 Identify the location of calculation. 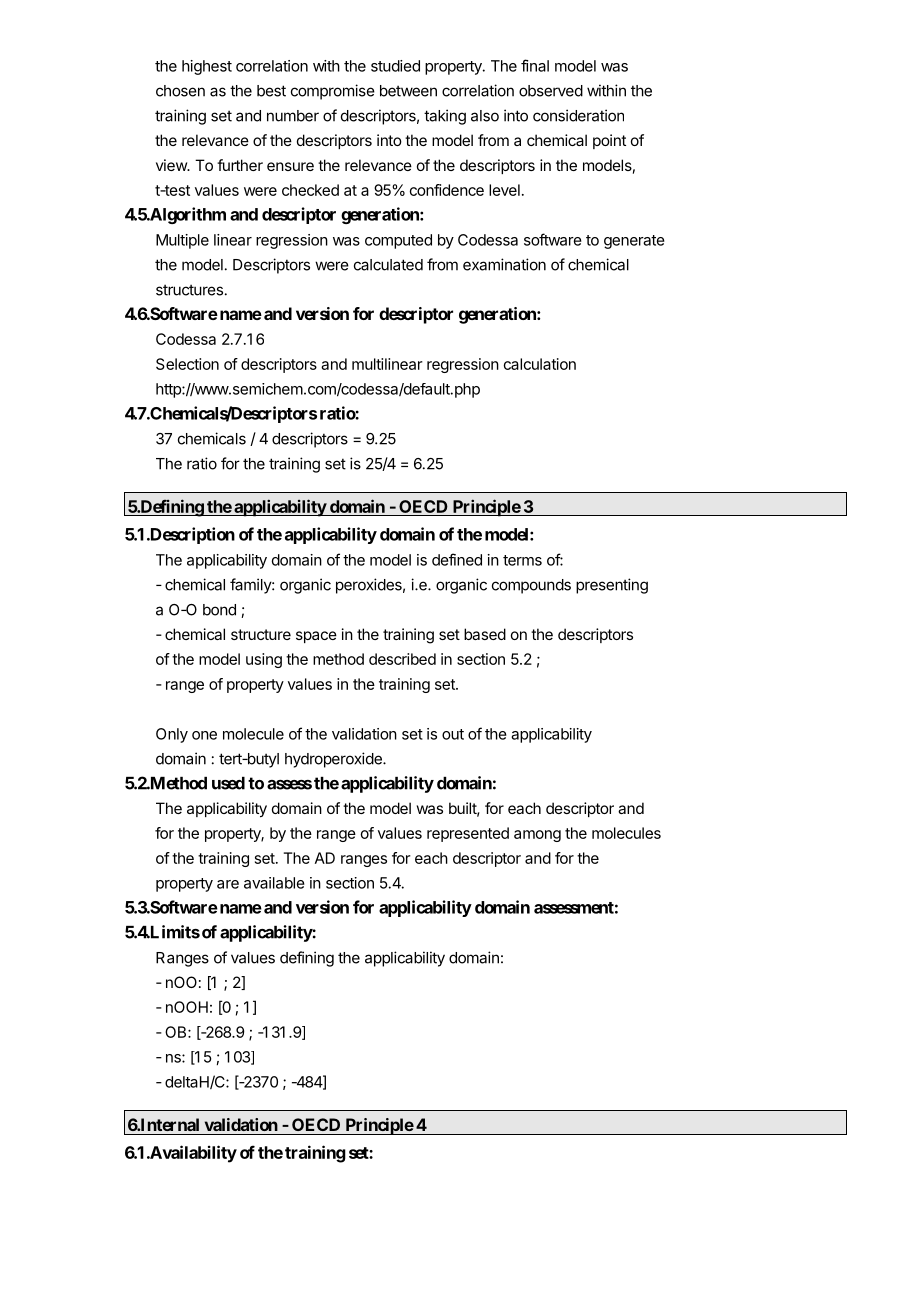
(540, 364).
